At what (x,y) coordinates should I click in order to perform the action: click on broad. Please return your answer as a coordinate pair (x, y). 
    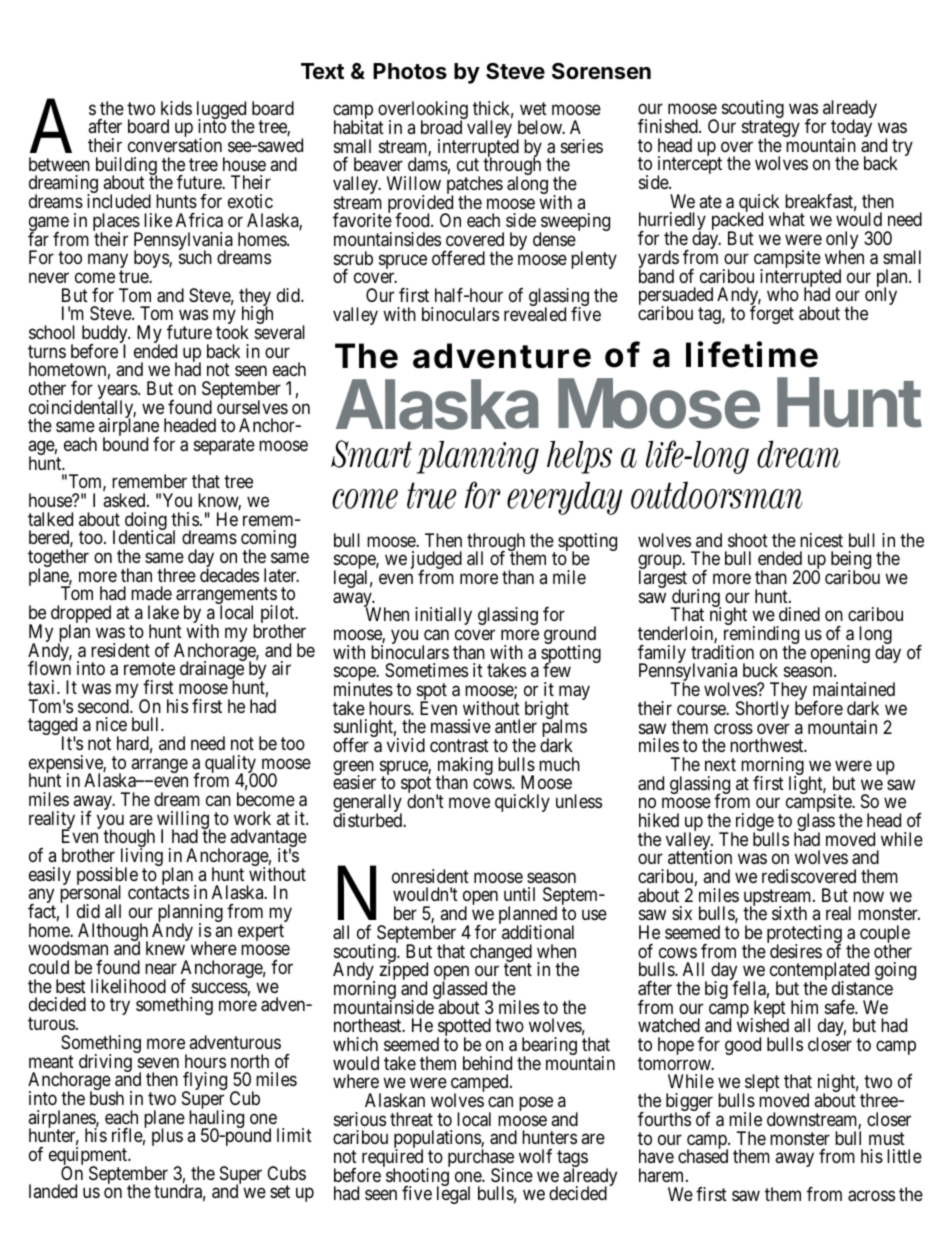
    Looking at the image, I should click on (441, 127).
